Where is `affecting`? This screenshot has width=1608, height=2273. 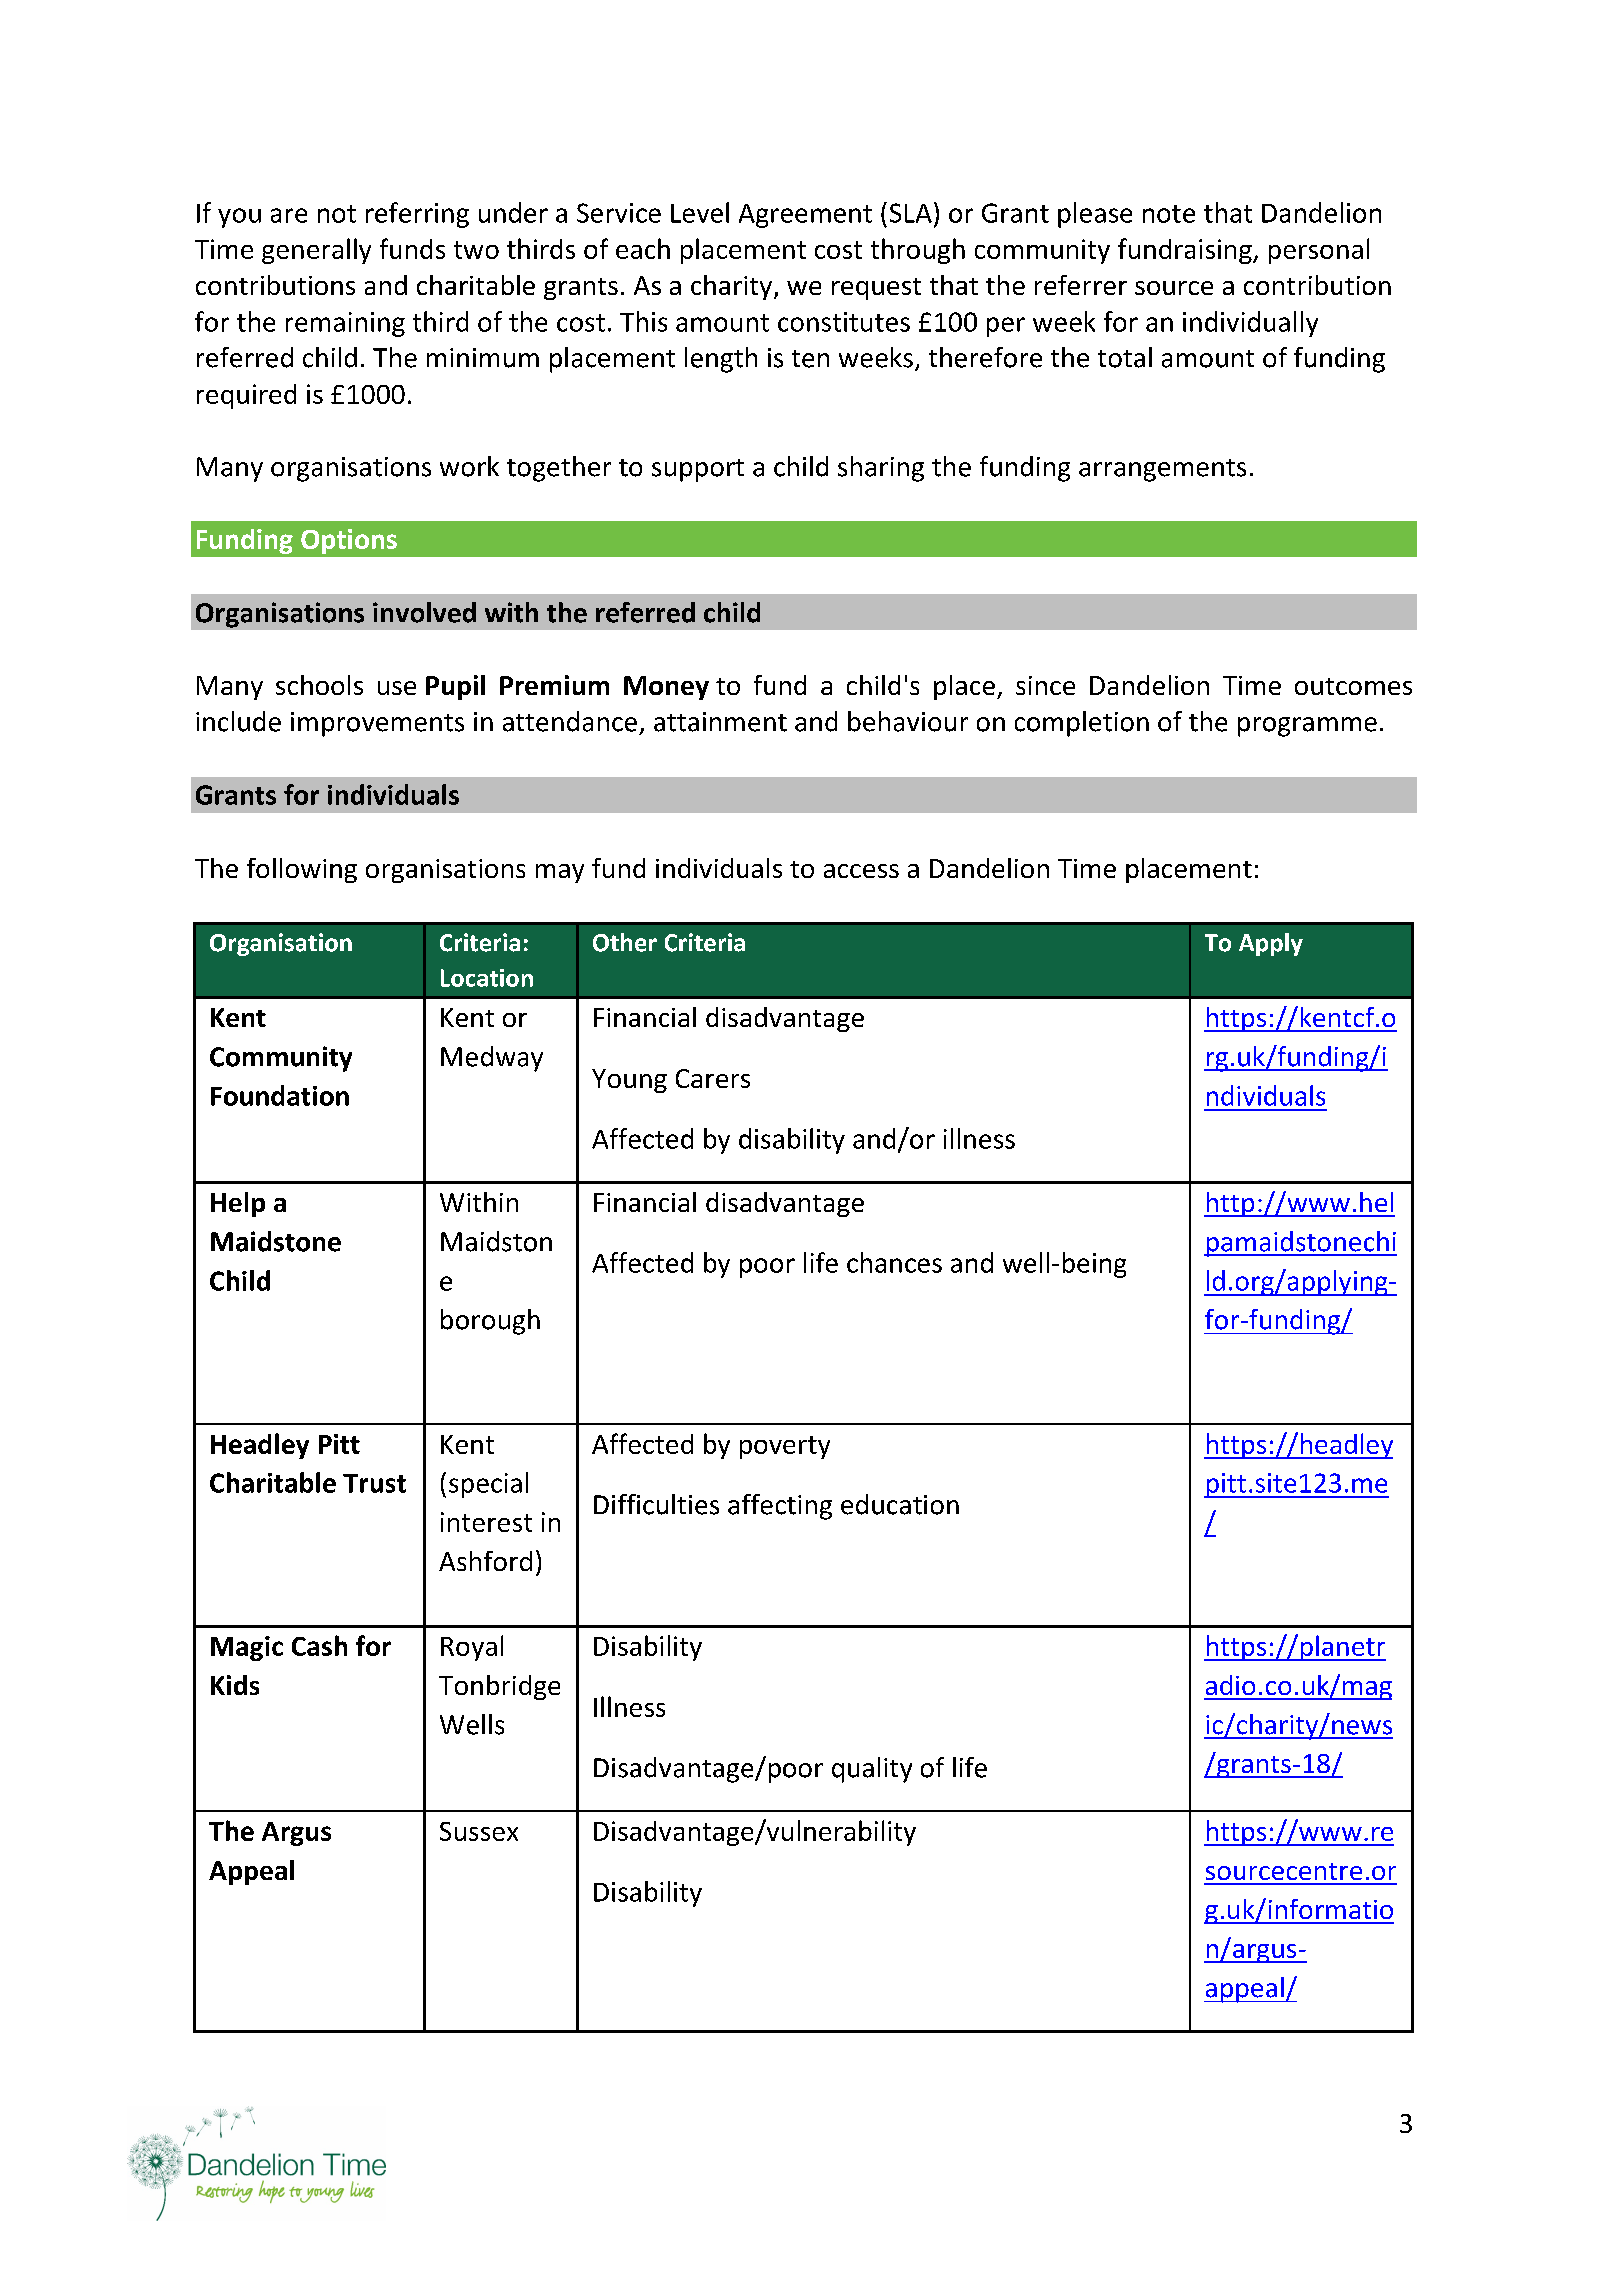 affecting is located at coordinates (780, 1507).
